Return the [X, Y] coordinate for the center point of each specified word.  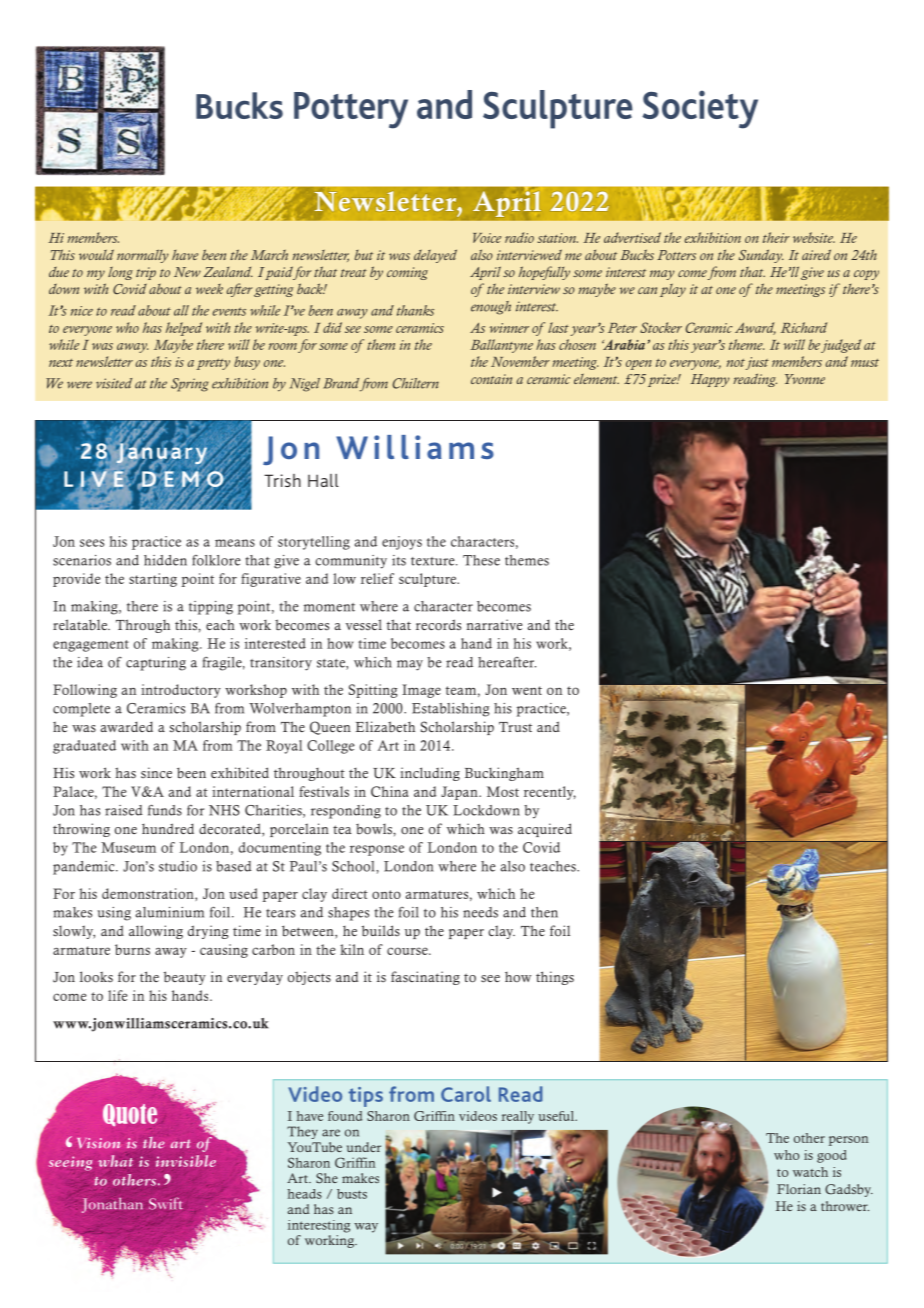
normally [143, 256]
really [518, 1117]
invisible [186, 1161]
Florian [799, 1189]
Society [700, 109]
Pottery [351, 110]
